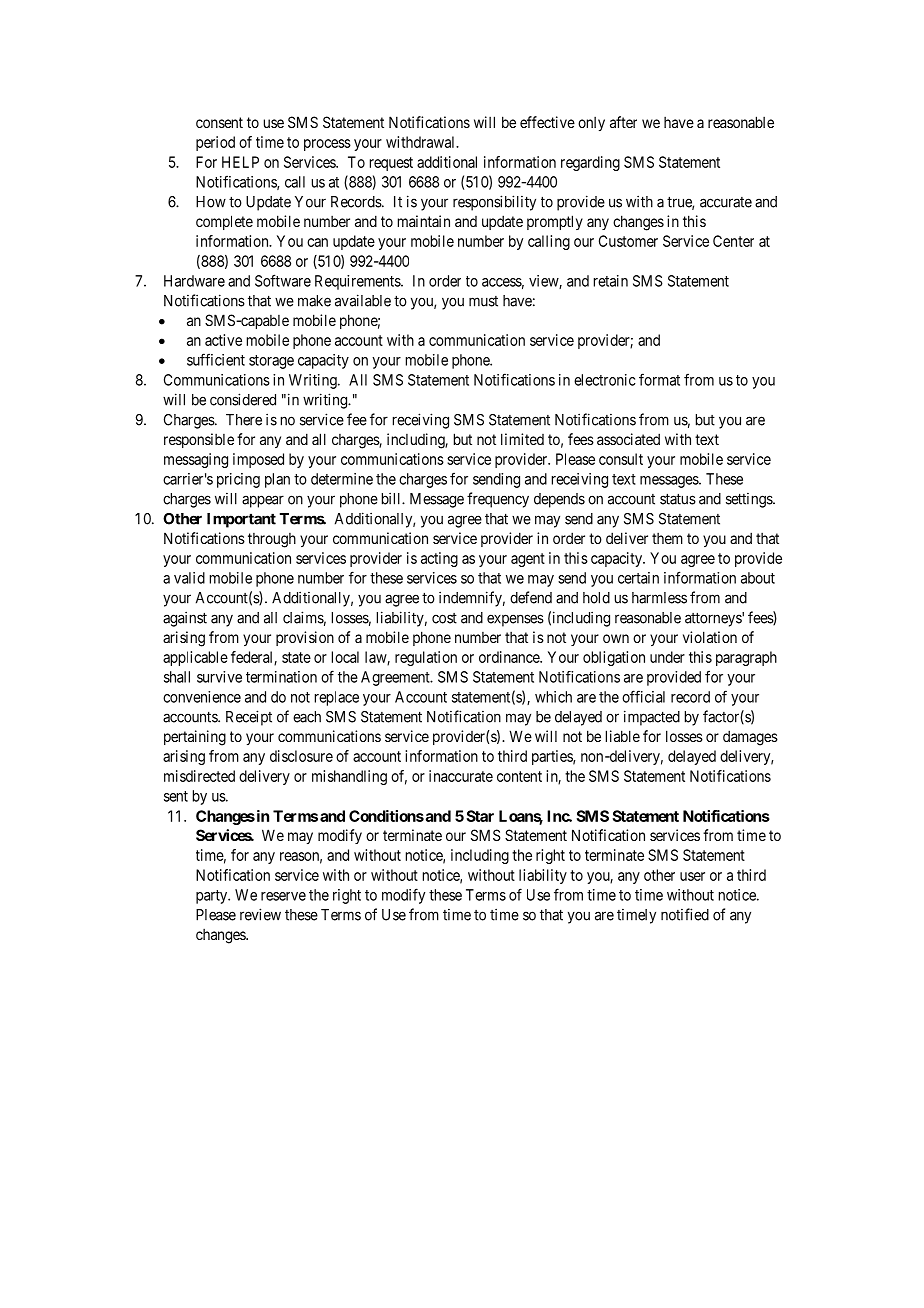 The image size is (924, 1308). What do you see at coordinates (189, 578) in the document?
I see `valid` at bounding box center [189, 578].
